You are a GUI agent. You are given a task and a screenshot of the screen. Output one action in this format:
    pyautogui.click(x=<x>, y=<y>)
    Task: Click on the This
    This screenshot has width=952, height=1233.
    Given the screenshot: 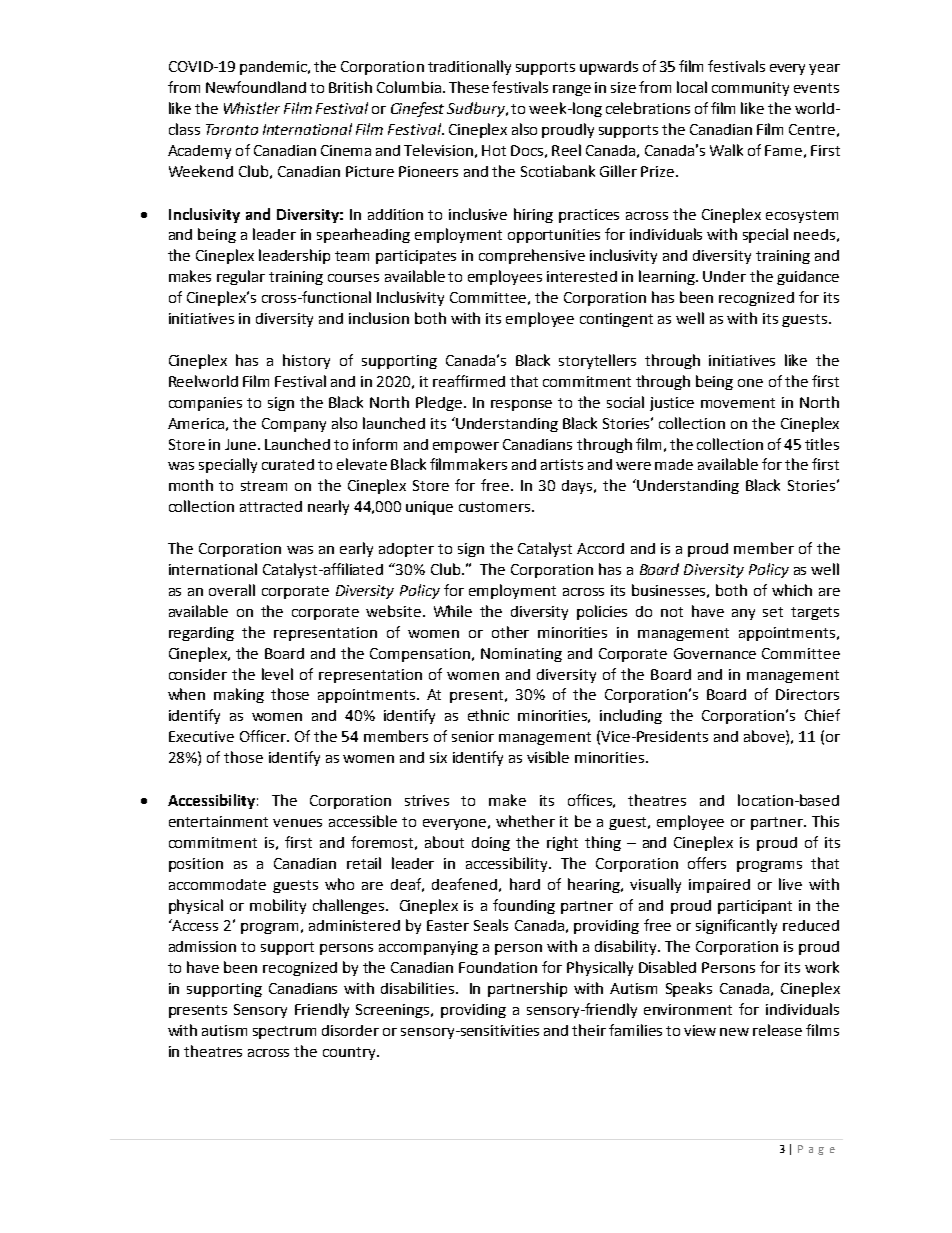 What is the action you would take?
    pyautogui.click(x=825, y=821)
